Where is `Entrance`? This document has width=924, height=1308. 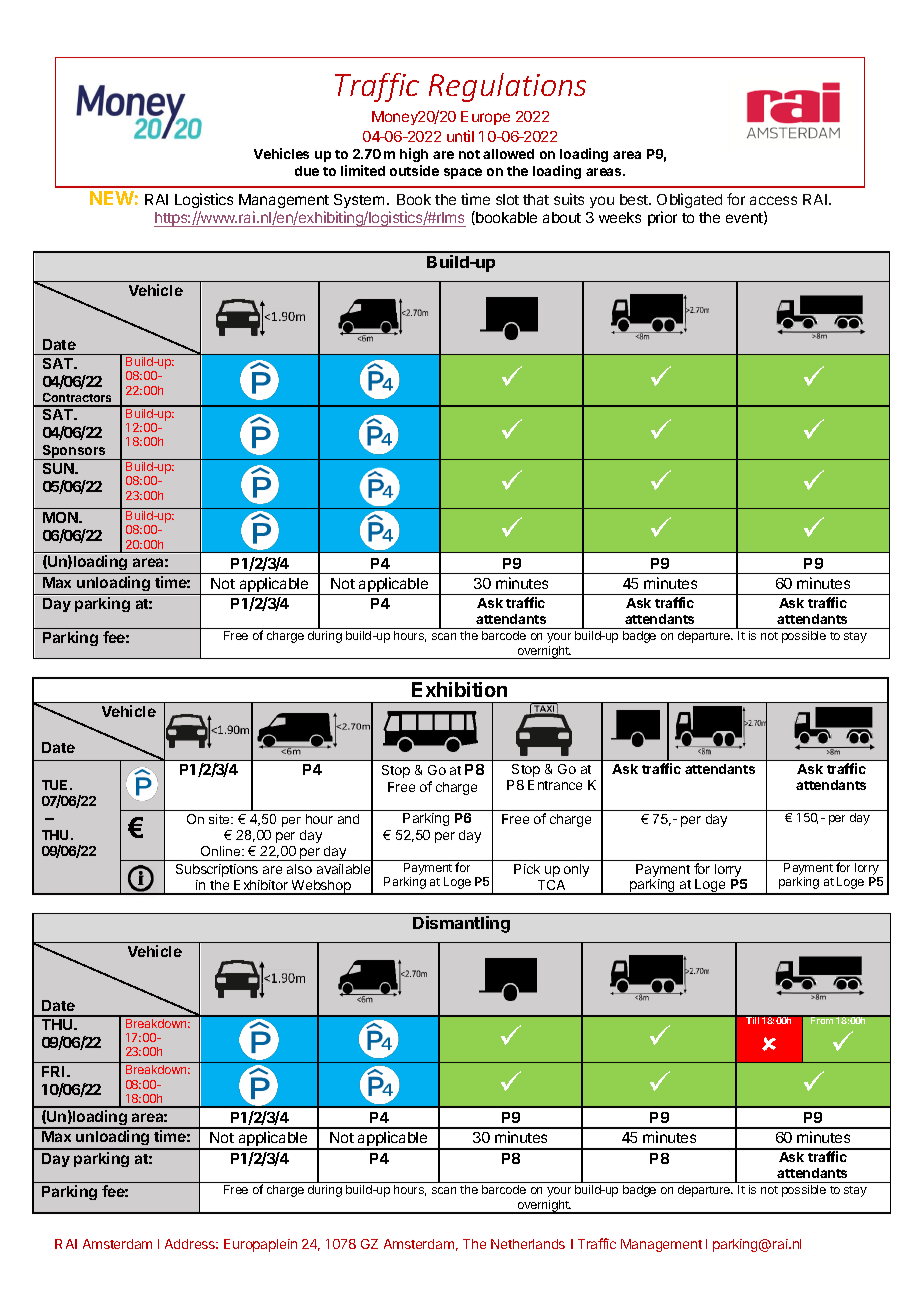
Entrance is located at coordinates (555, 785).
